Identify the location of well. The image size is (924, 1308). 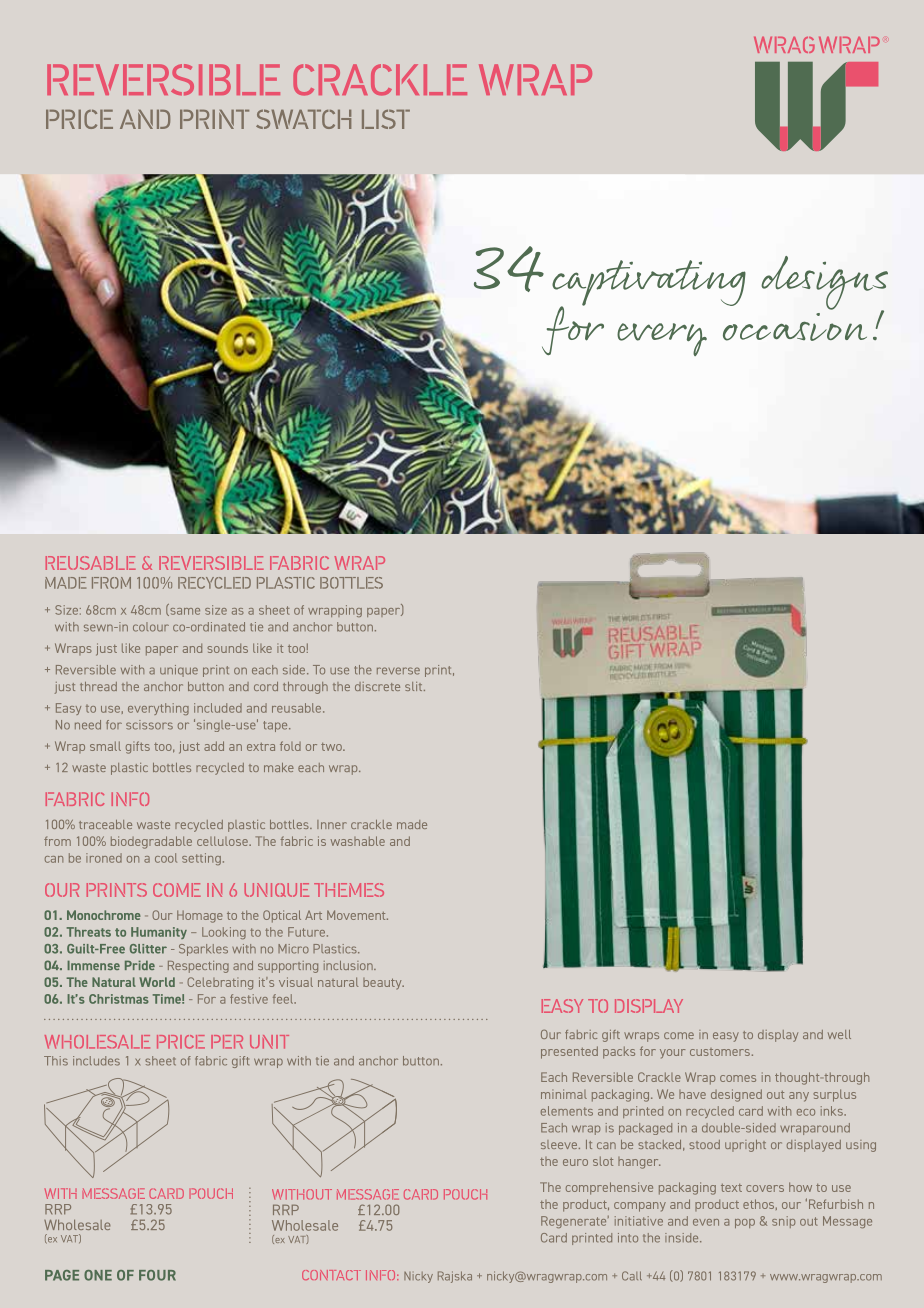
(839, 1034).
